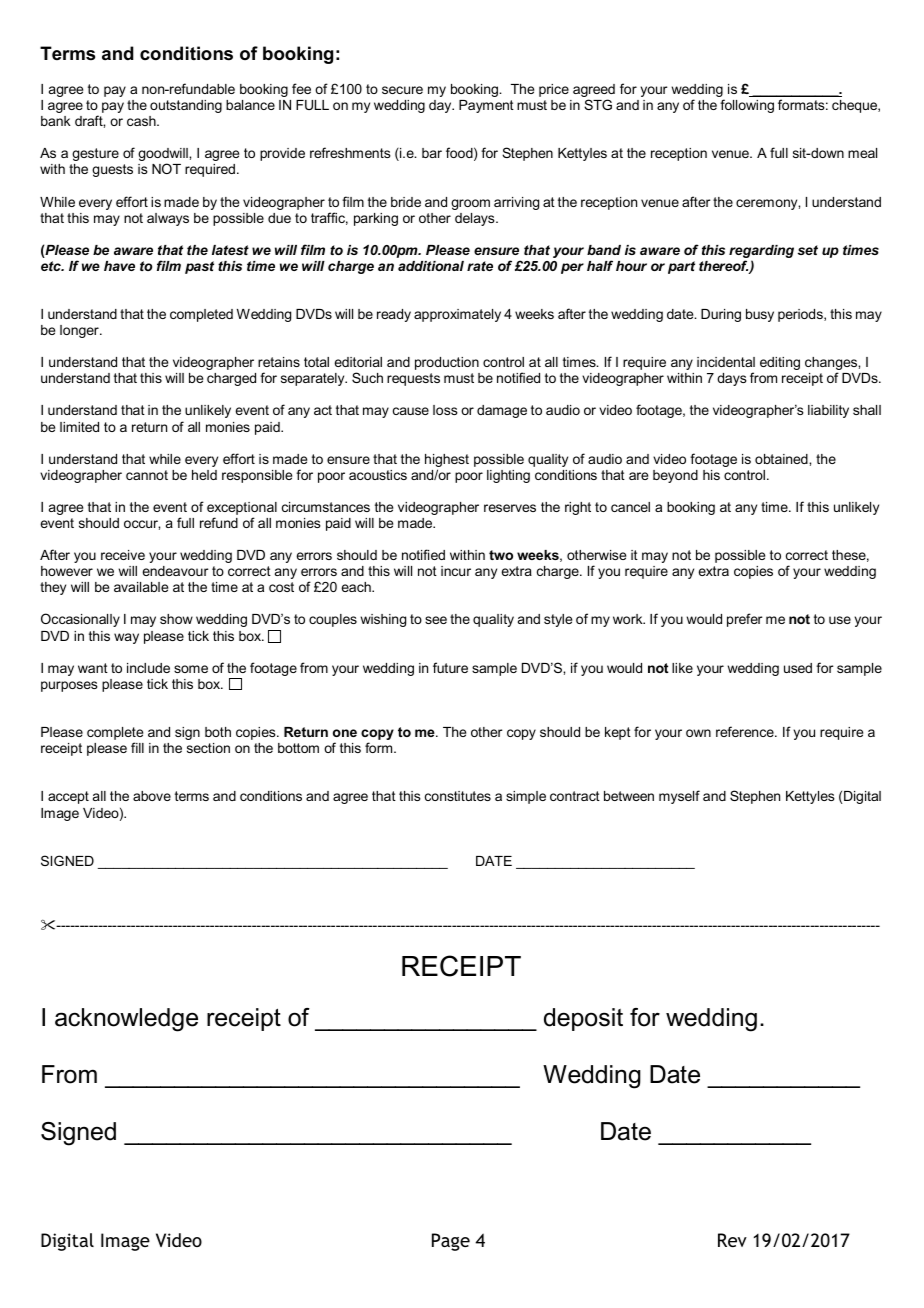 Image resolution: width=924 pixels, height=1308 pixels. I want to click on following, so click(747, 106).
